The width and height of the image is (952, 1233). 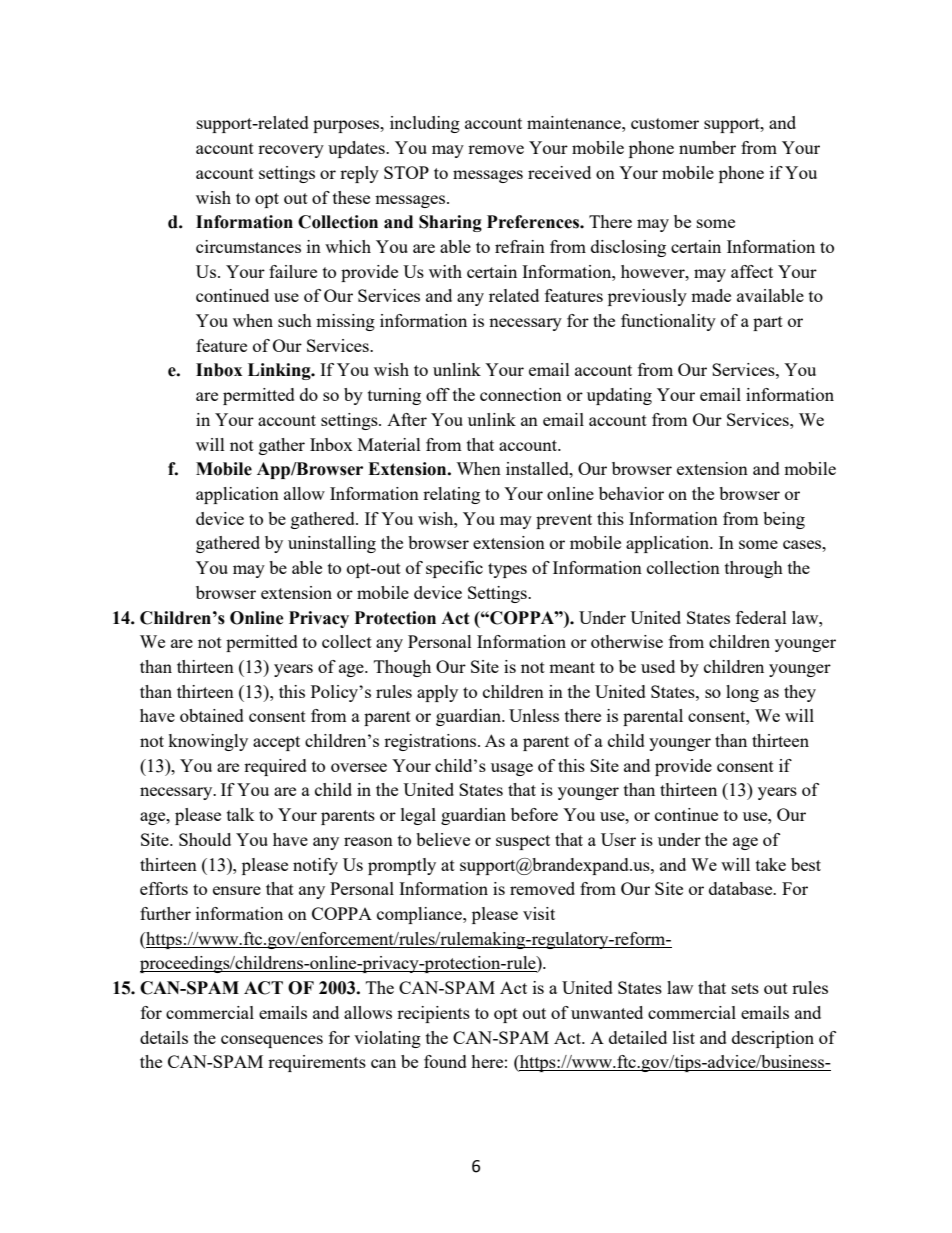 What do you see at coordinates (272, 1041) in the image?
I see `consequences` at bounding box center [272, 1041].
